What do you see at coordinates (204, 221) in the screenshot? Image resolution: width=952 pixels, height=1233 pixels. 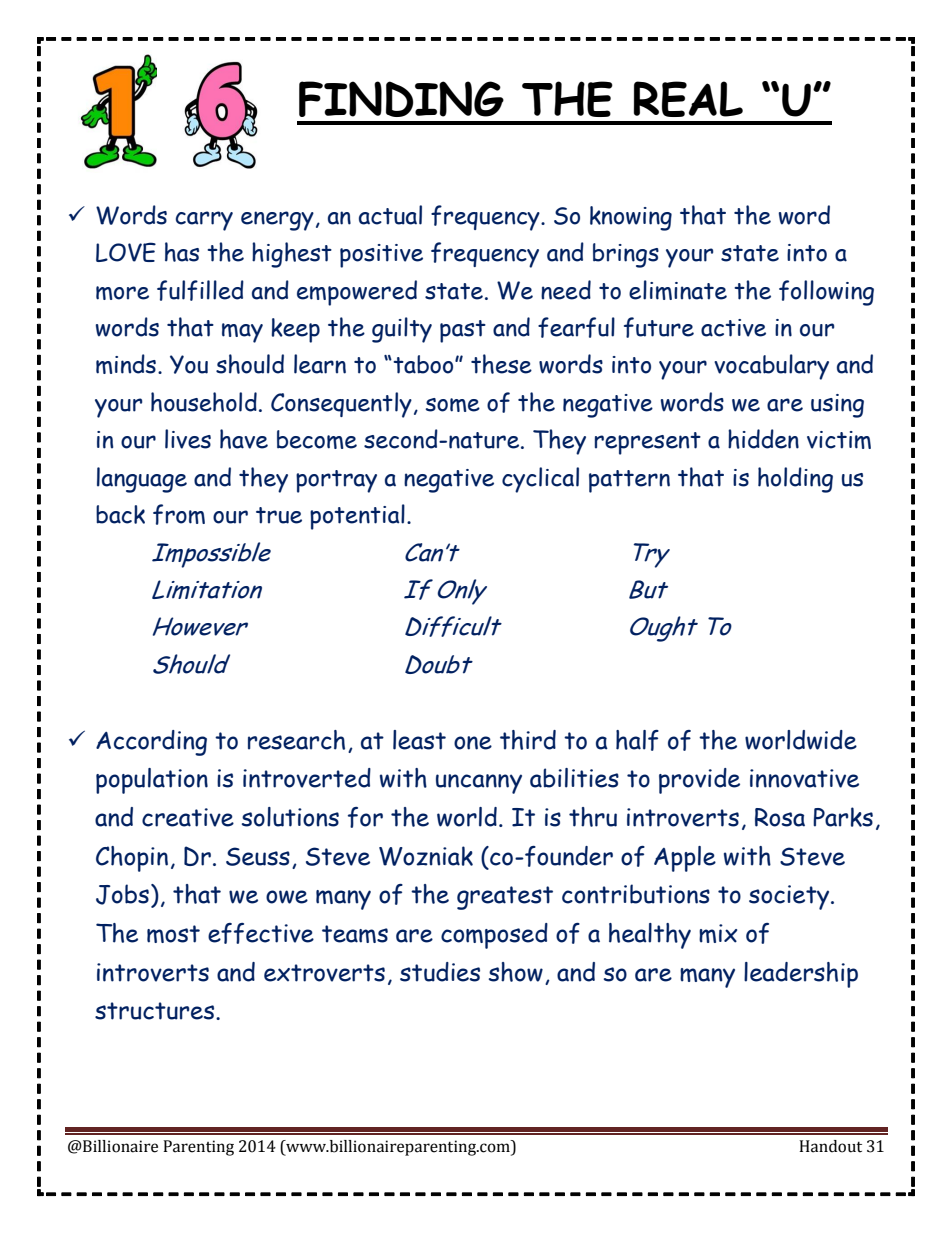 I see `carry` at bounding box center [204, 221].
